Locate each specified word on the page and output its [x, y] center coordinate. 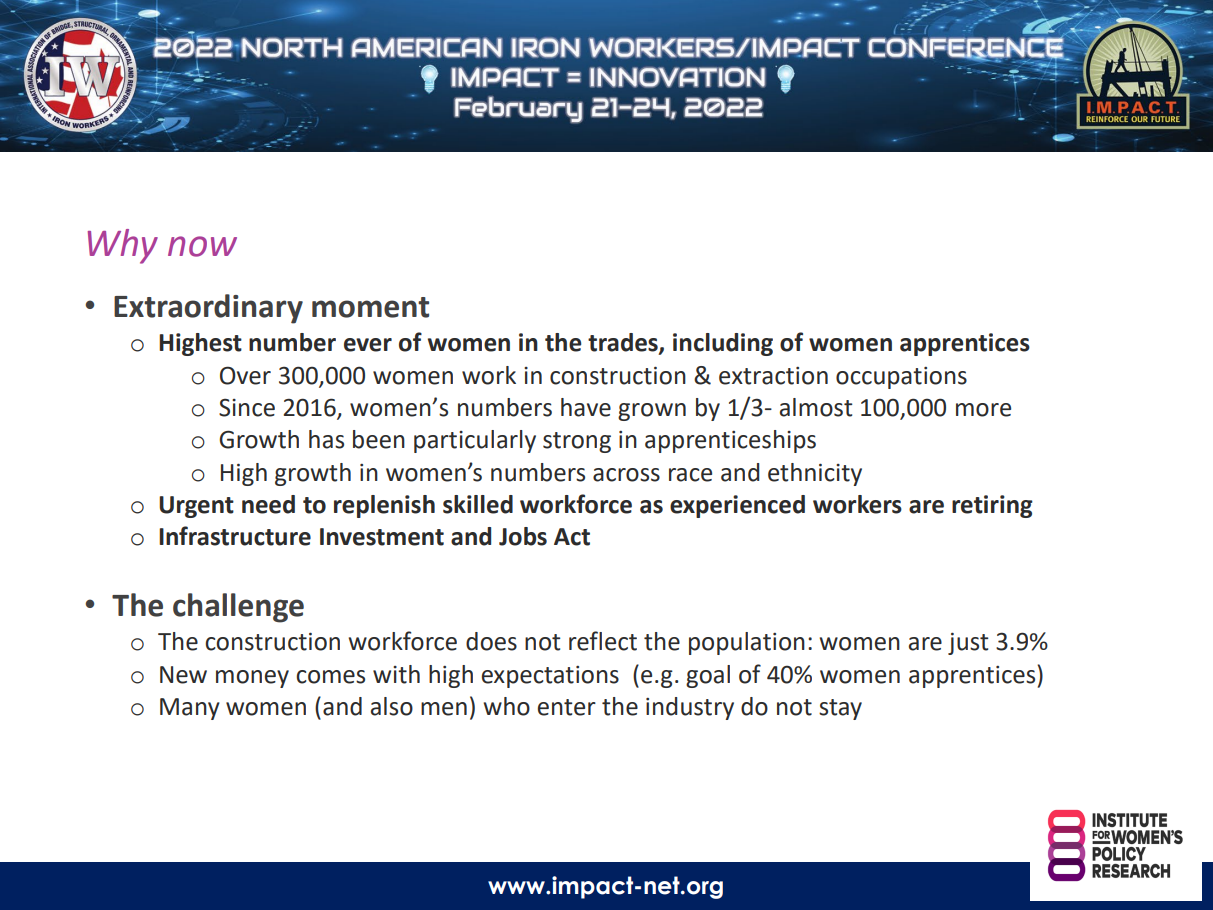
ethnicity [815, 474]
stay [840, 709]
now [202, 246]
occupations [901, 378]
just [968, 644]
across [626, 475]
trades [624, 343]
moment [370, 307]
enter [567, 707]
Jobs [523, 536]
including [723, 344]
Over [245, 375]
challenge [238, 608]
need [268, 504]
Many [190, 709]
